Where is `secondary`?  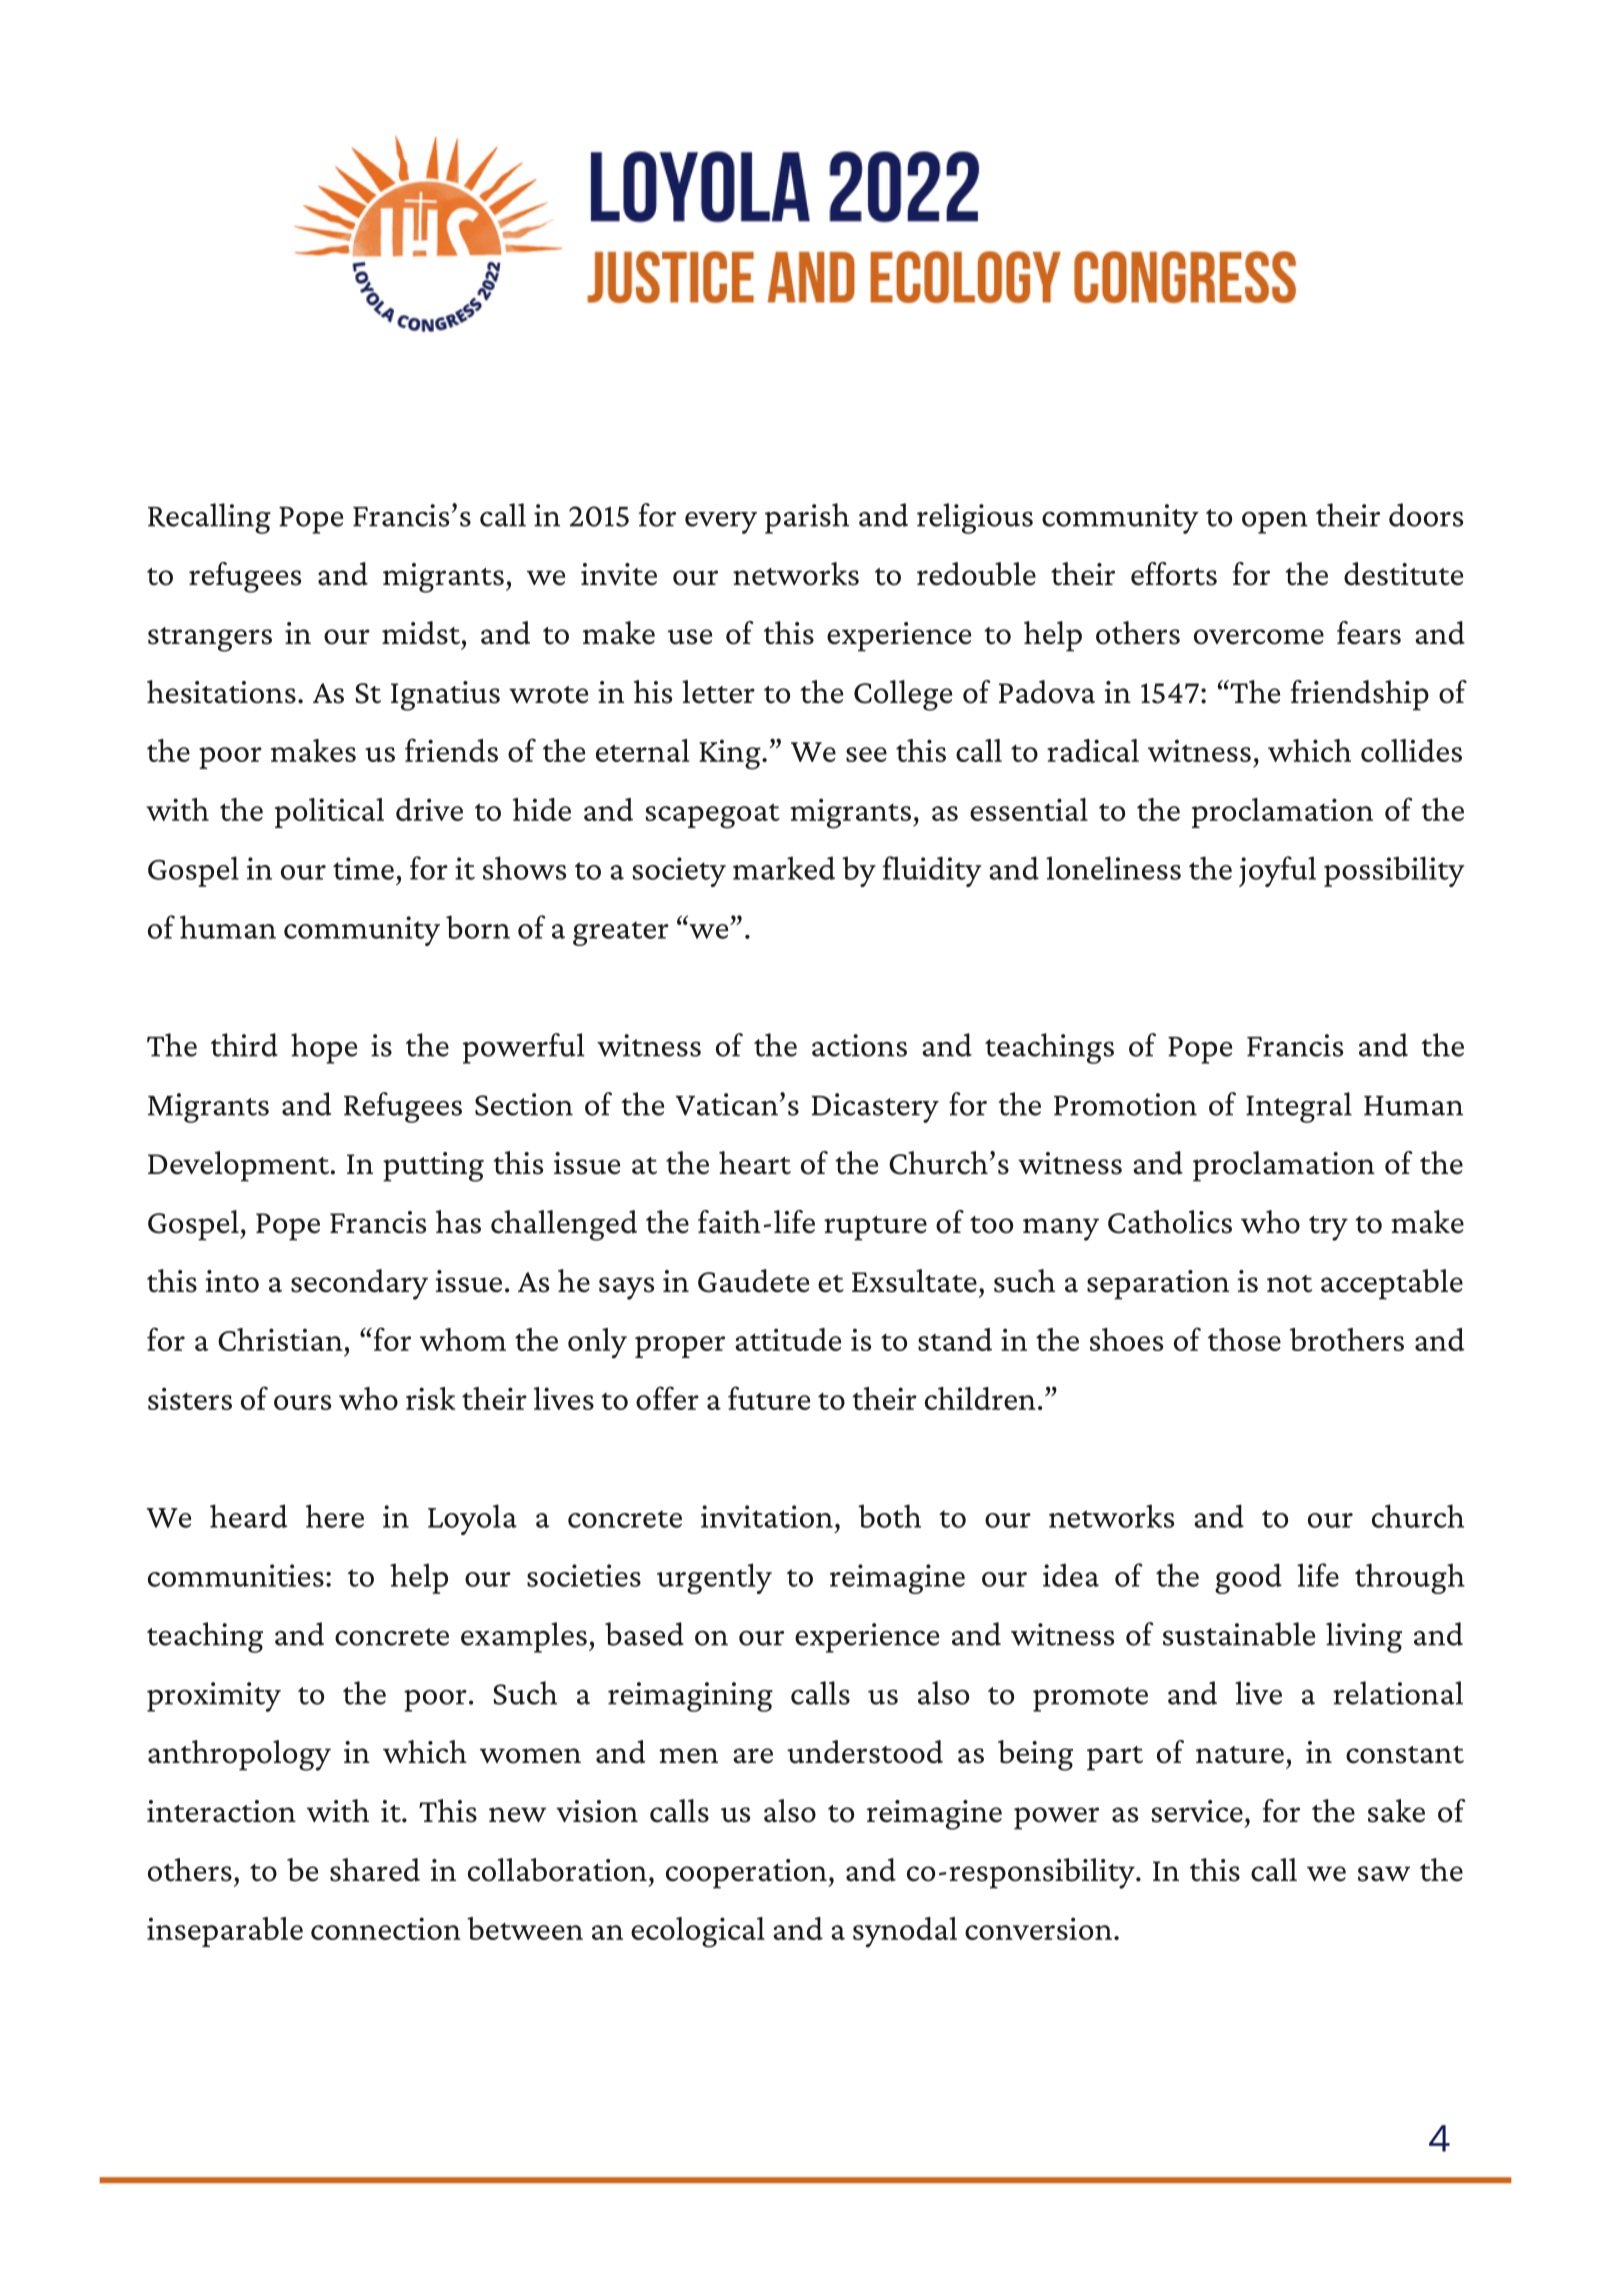 secondary is located at coordinates (359, 1284).
